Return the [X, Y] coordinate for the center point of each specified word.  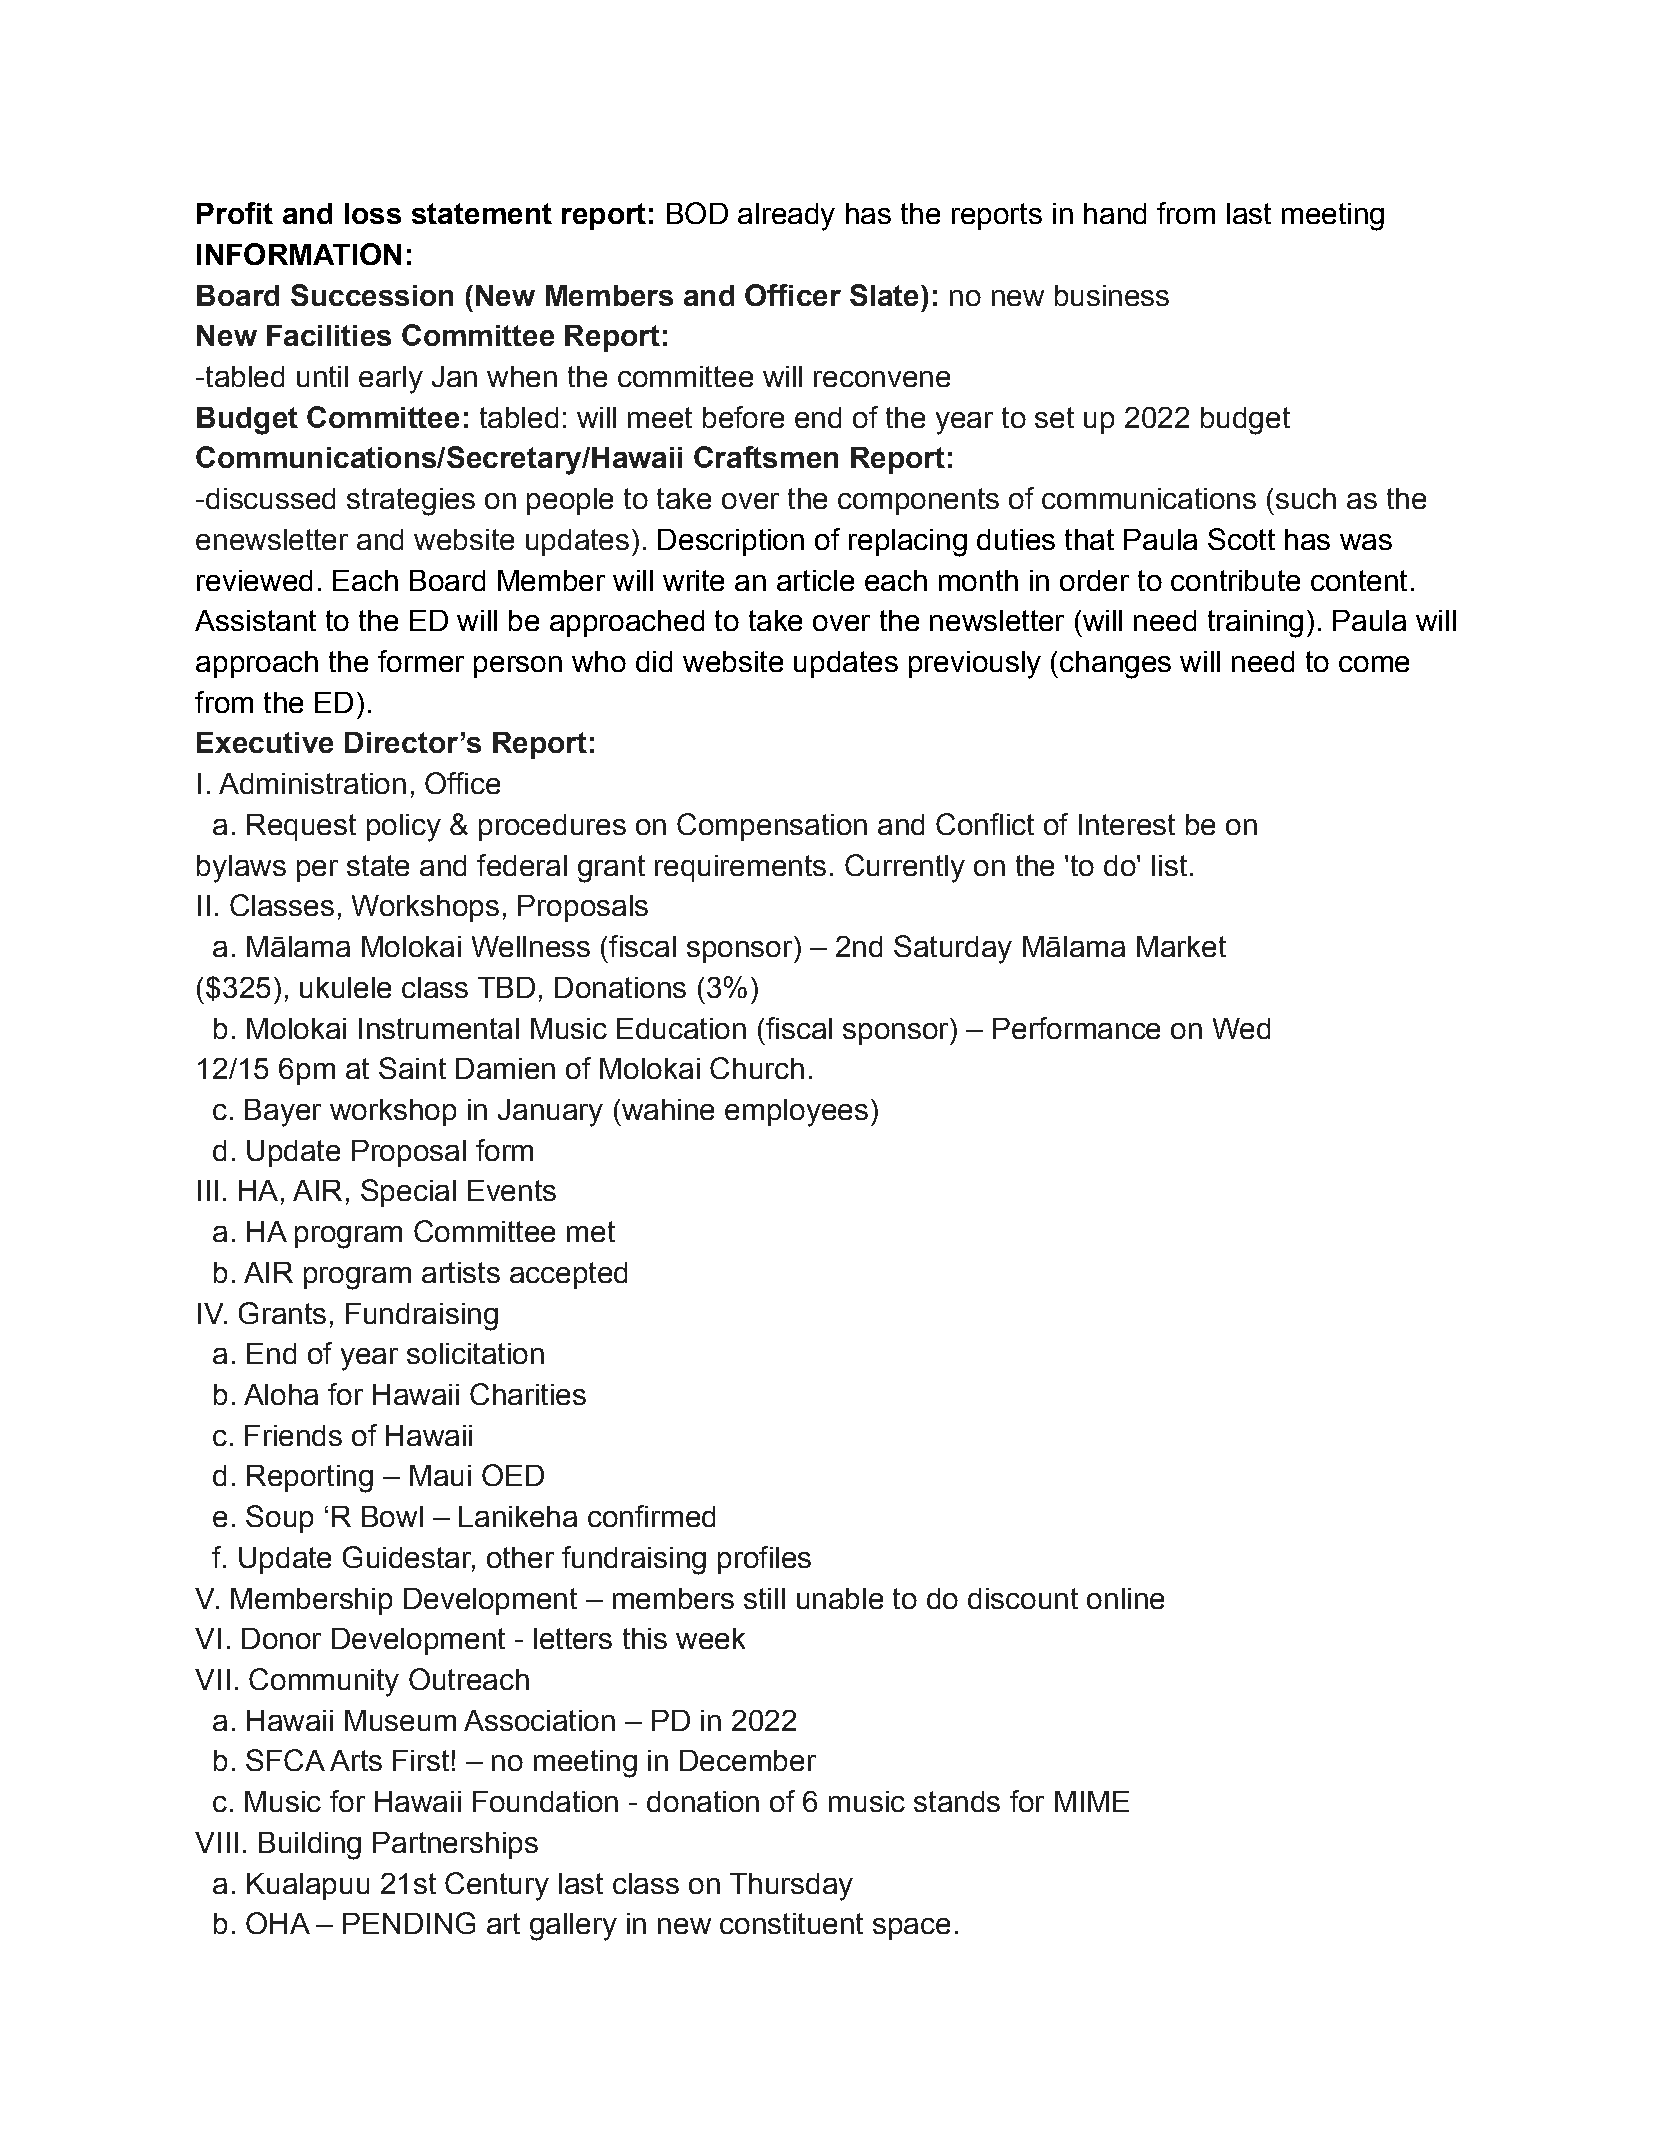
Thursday [791, 1887]
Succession [372, 295]
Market [1181, 946]
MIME [1092, 1801]
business [1112, 295]
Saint [412, 1068]
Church [757, 1068]
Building [310, 1846]
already [786, 217]
